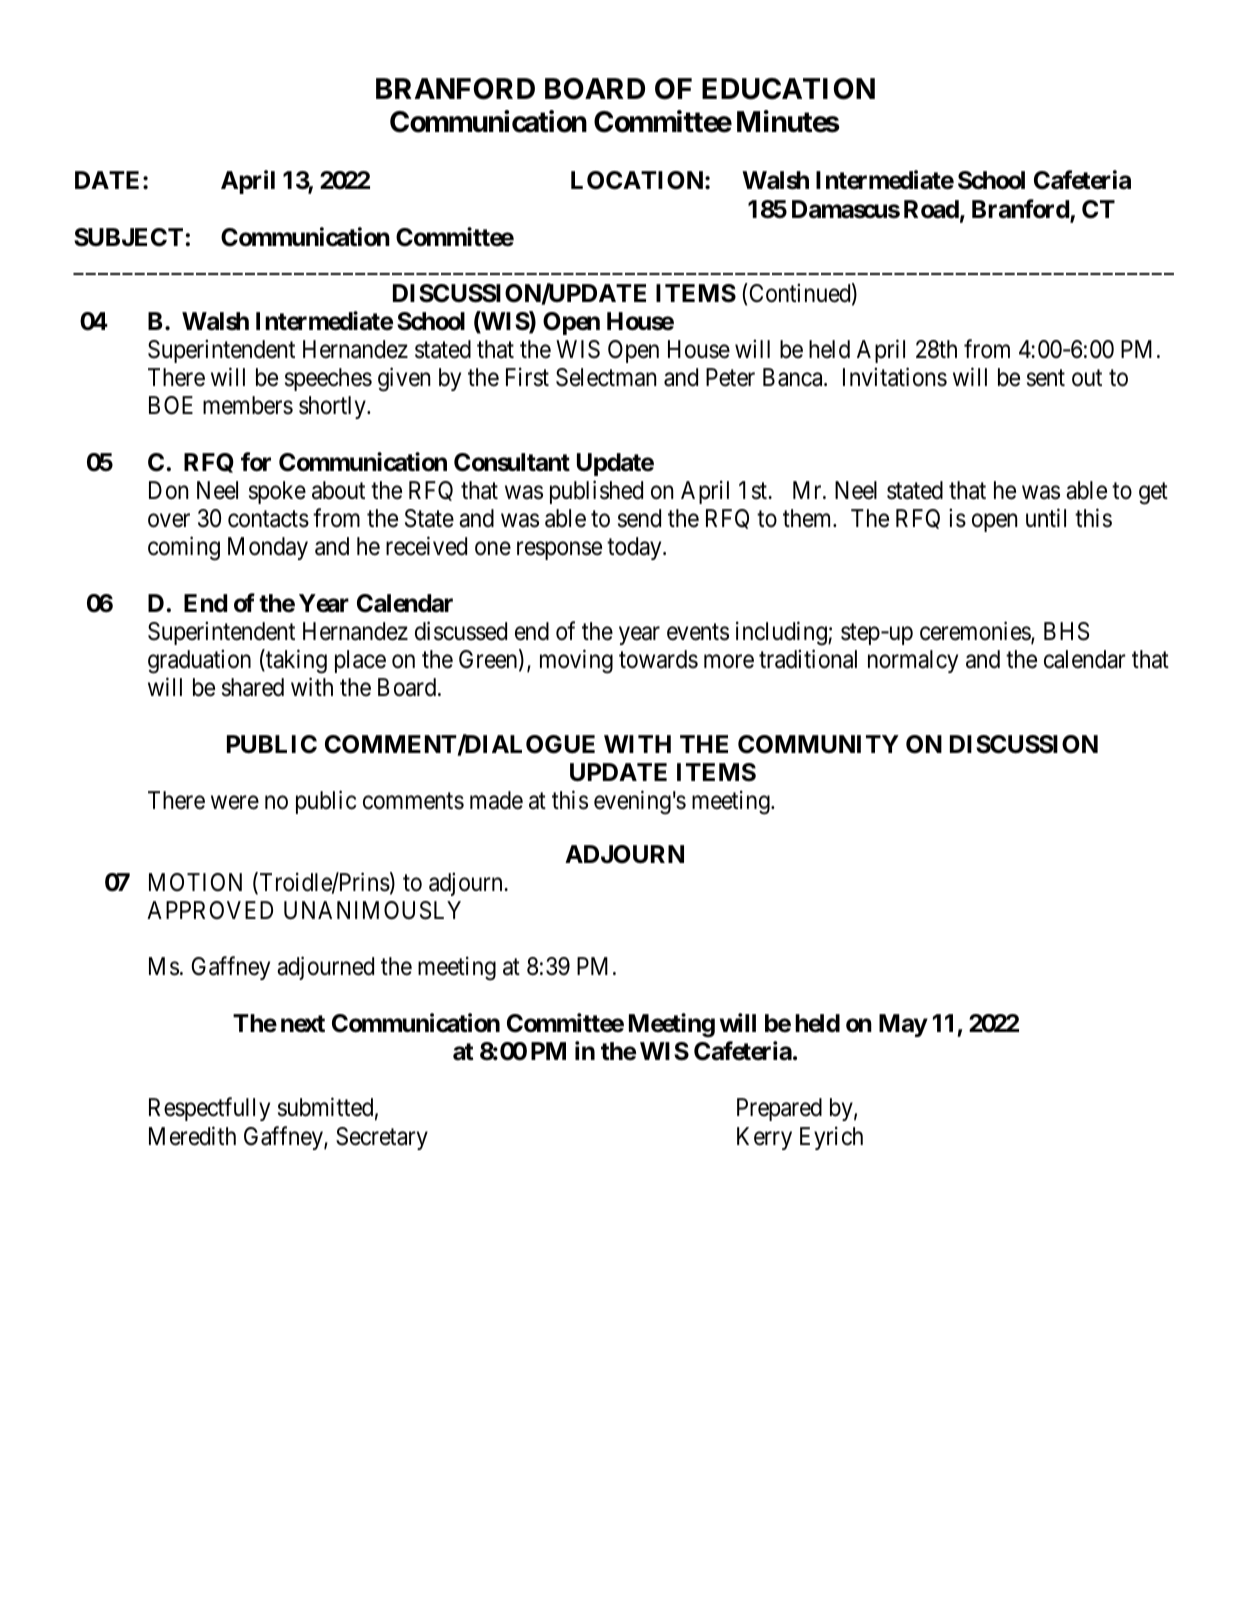  Describe the element at coordinates (764, 1138) in the page. I see `Kerry` at that location.
